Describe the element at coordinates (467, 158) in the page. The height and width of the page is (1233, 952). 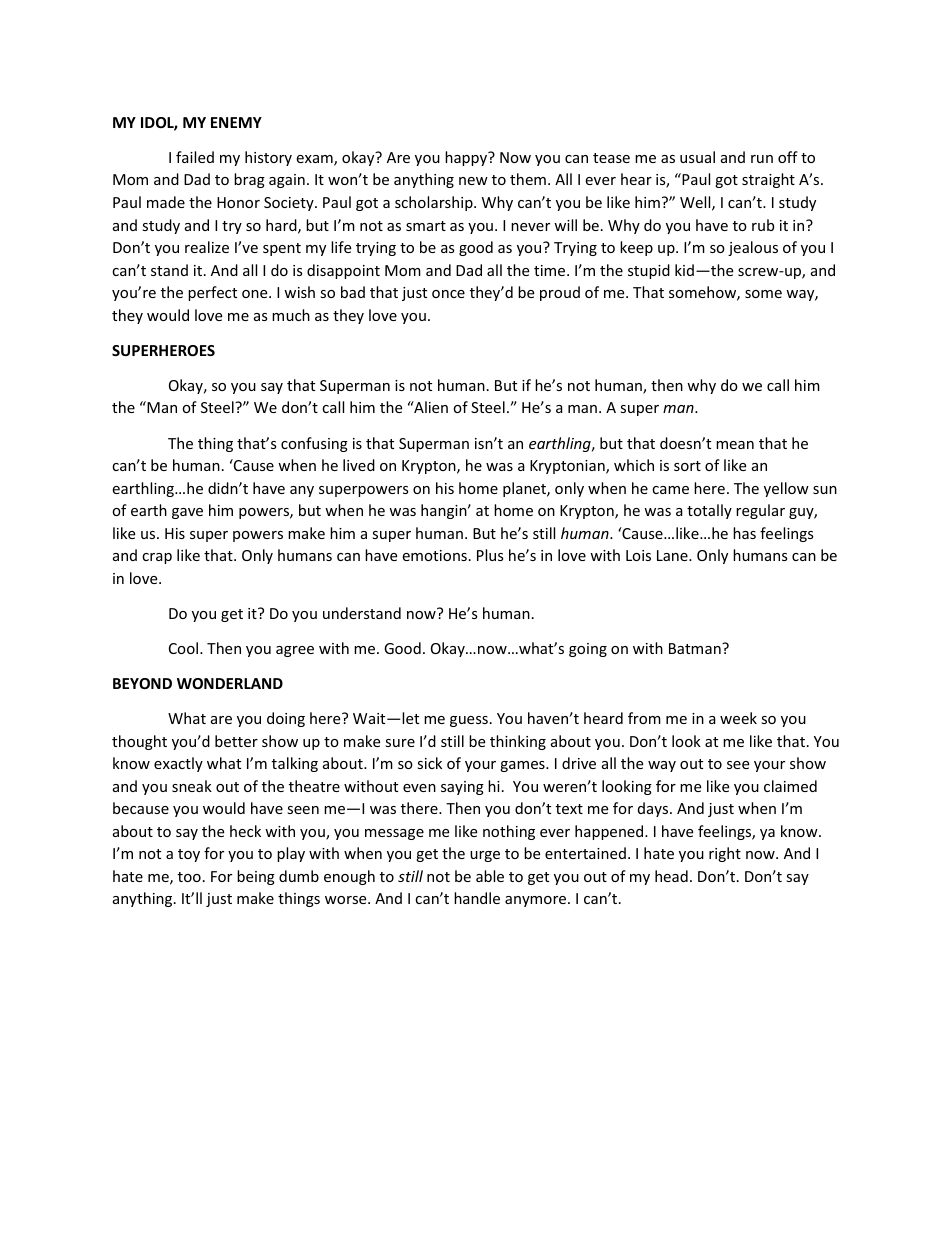
I see `happy` at that location.
